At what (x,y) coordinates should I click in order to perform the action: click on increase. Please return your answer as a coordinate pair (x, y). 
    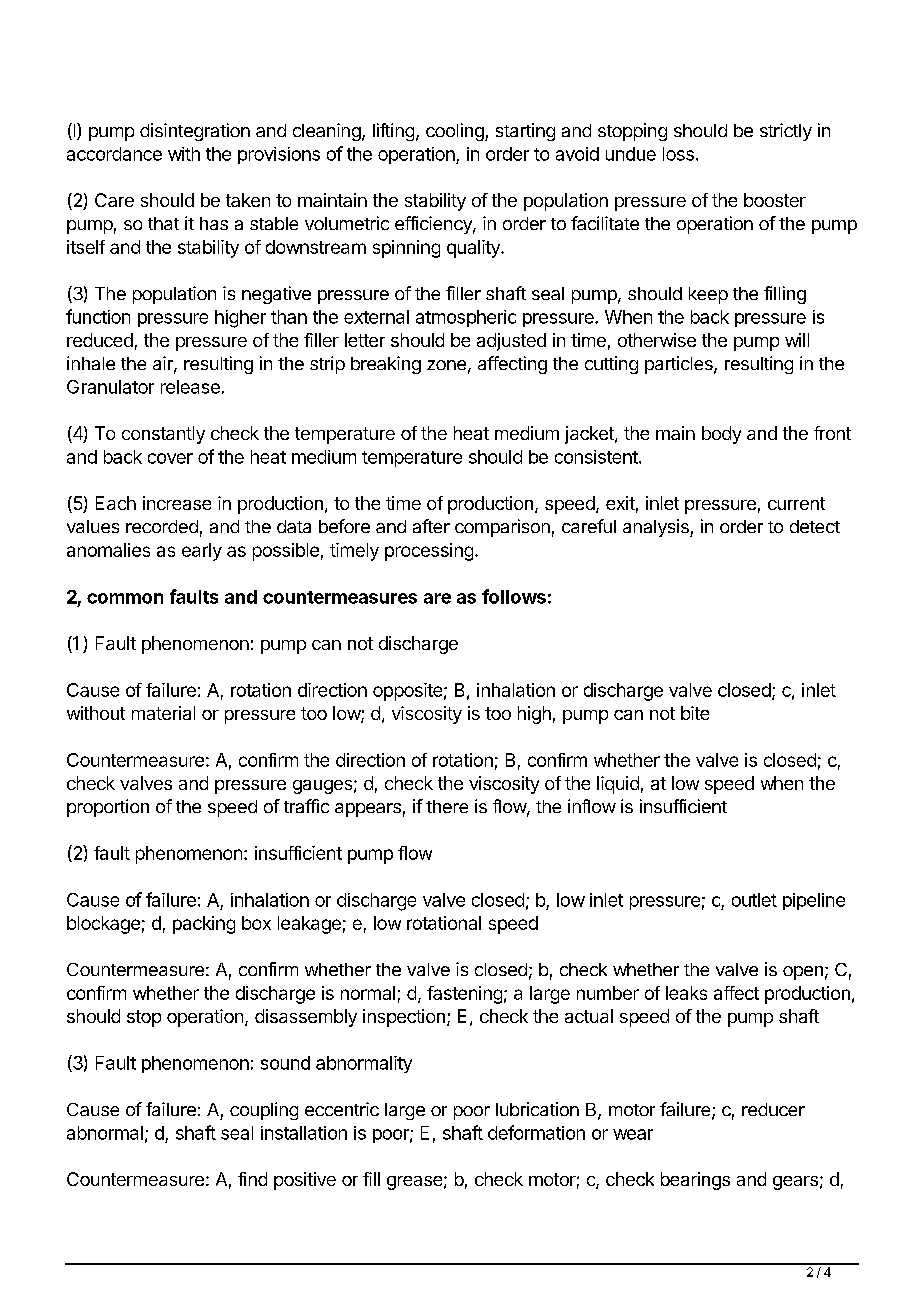
    Looking at the image, I should click on (177, 503).
